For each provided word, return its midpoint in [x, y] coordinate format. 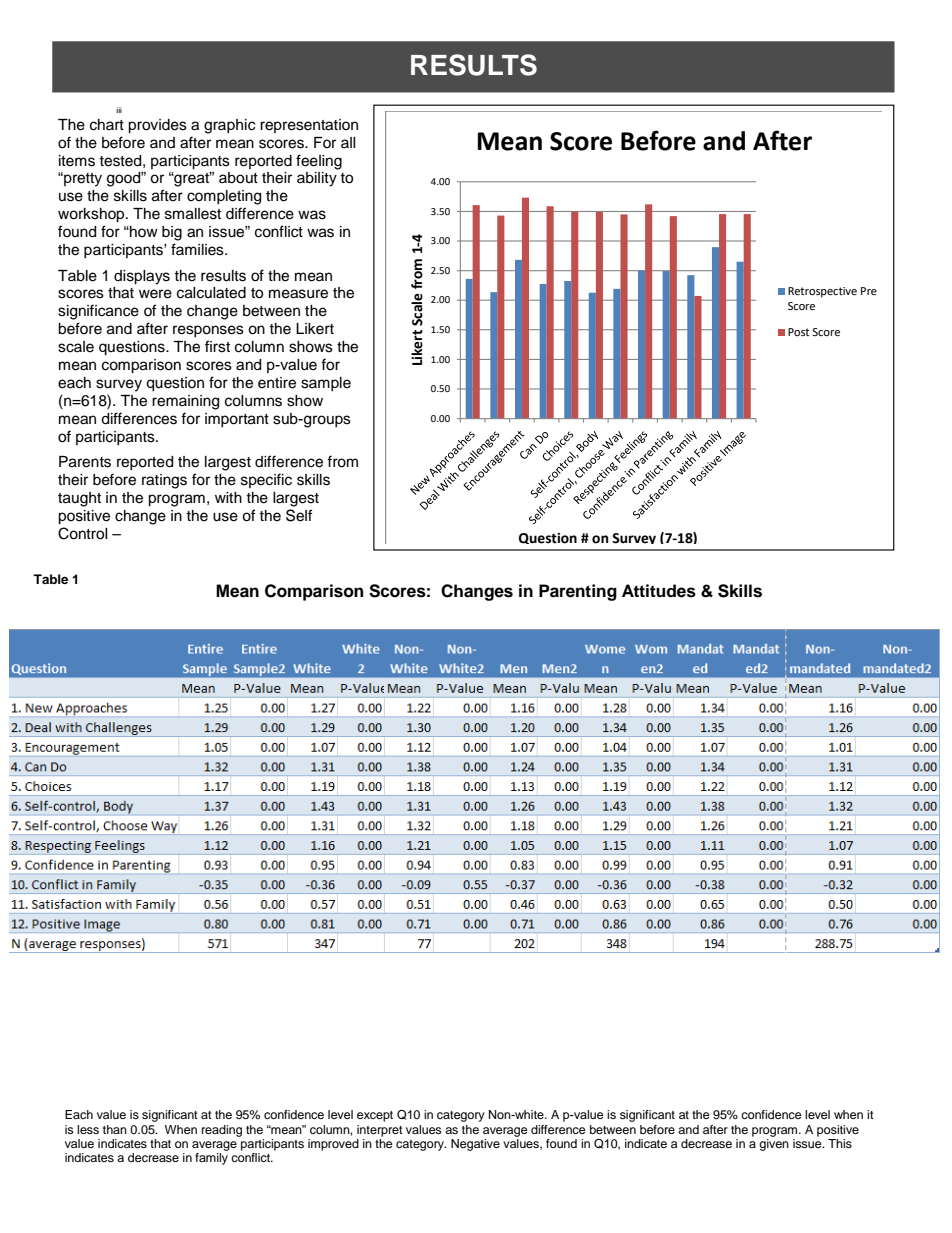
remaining [185, 402]
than [115, 1129]
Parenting [578, 592]
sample [326, 384]
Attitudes [659, 591]
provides [157, 126]
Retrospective [822, 292]
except [375, 1116]
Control [83, 533]
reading [222, 1131]
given [774, 1143]
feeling [319, 162]
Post [798, 332]
